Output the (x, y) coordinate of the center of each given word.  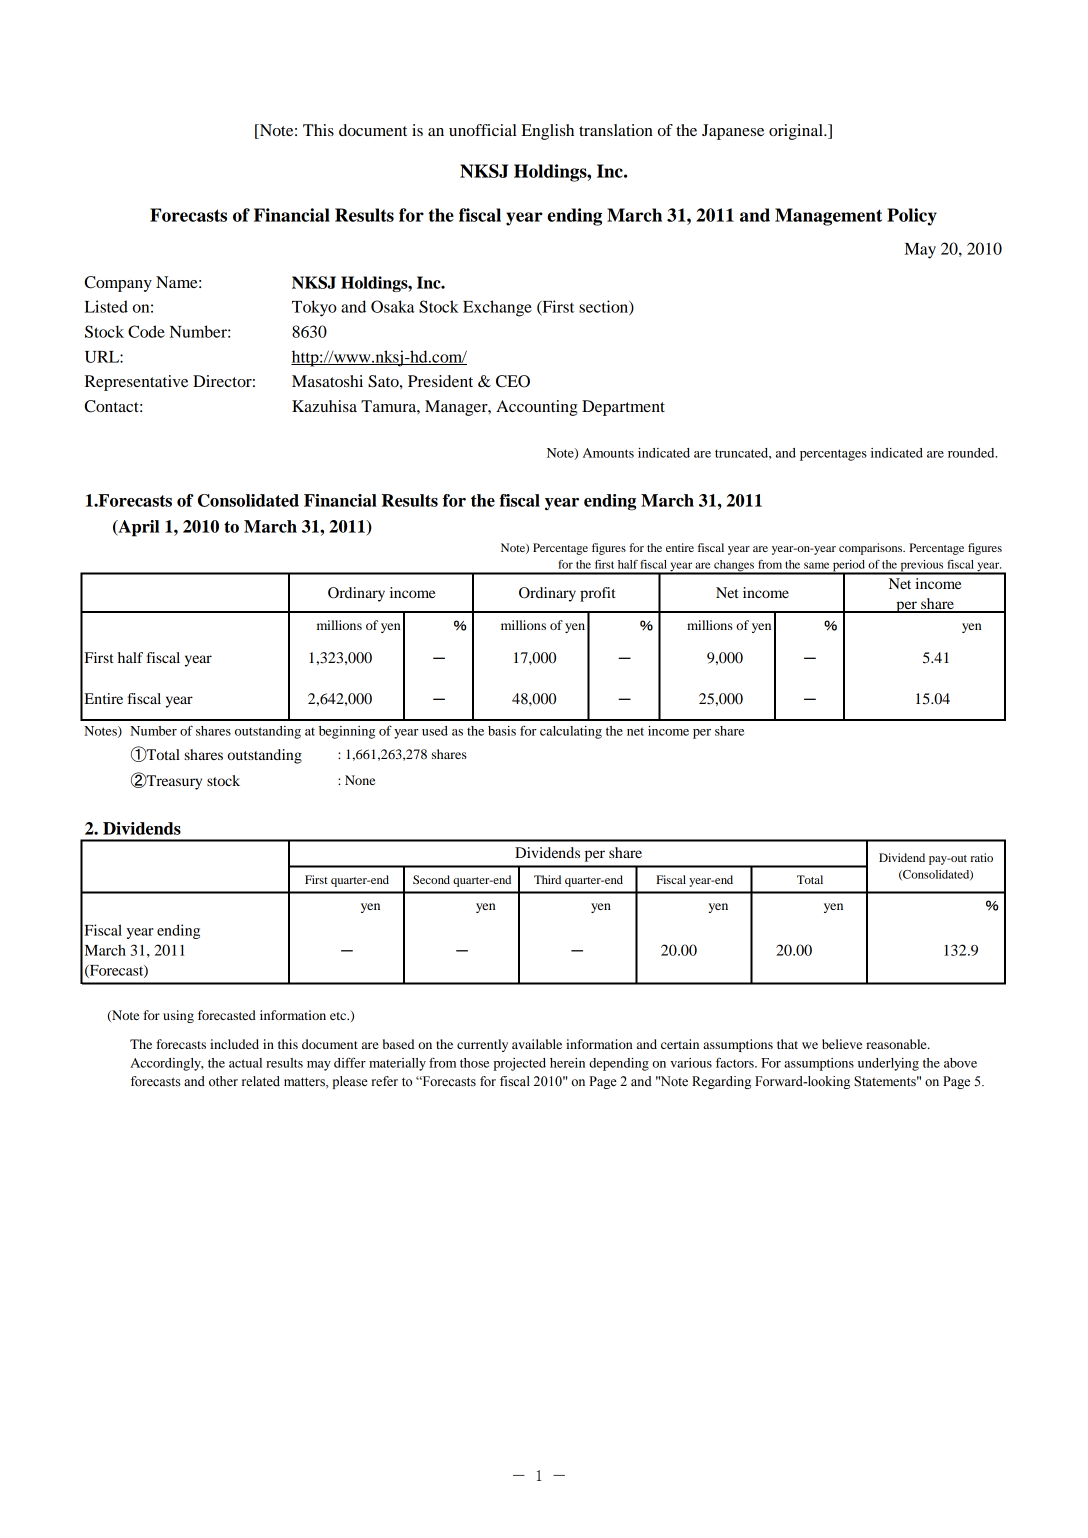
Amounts (608, 453)
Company (118, 284)
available (537, 1044)
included (234, 1044)
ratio (982, 857)
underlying (888, 1064)
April (137, 528)
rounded (972, 453)
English (548, 132)
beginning (347, 732)
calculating (571, 732)
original (797, 132)
